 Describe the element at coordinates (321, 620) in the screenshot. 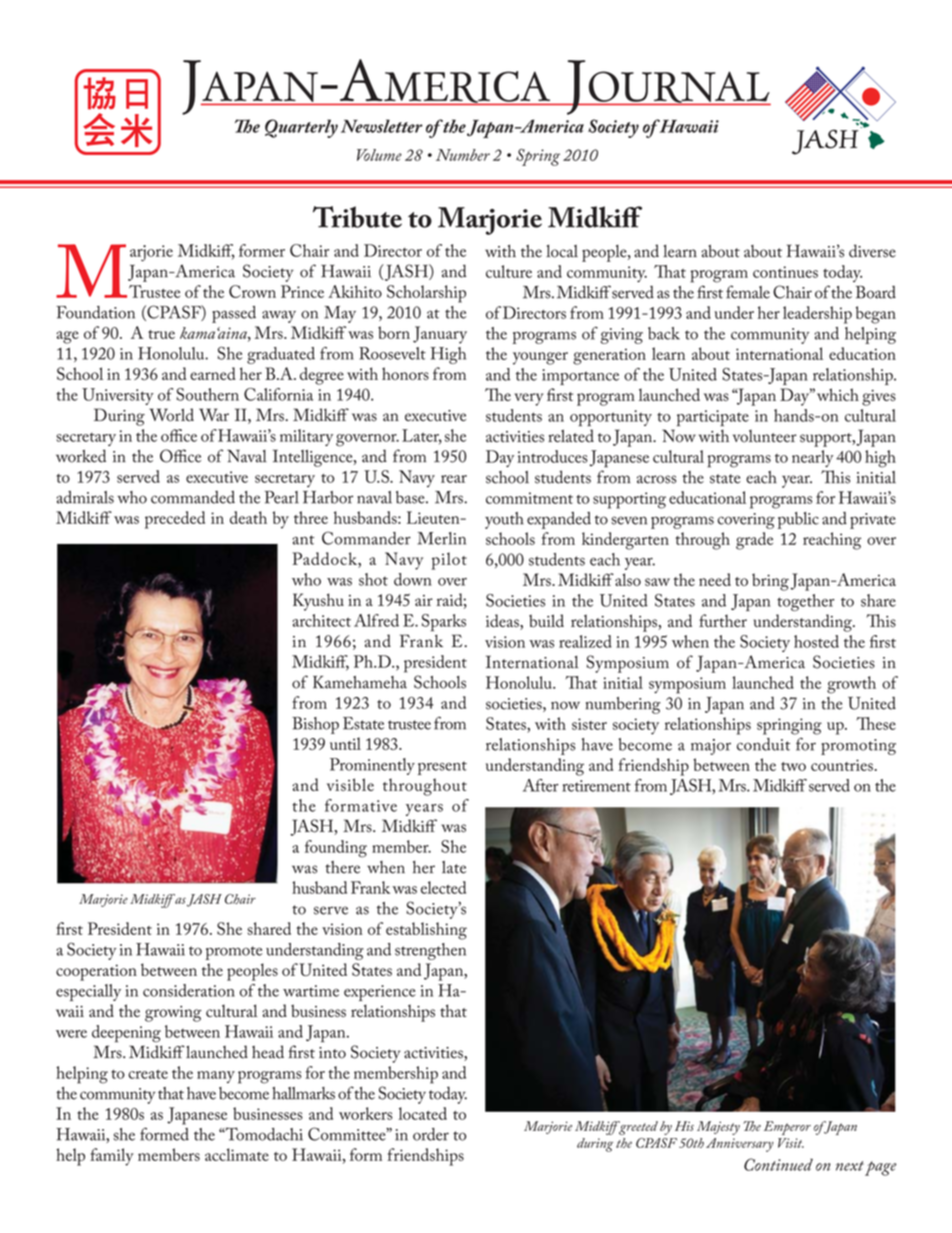

I see `architect` at that location.
